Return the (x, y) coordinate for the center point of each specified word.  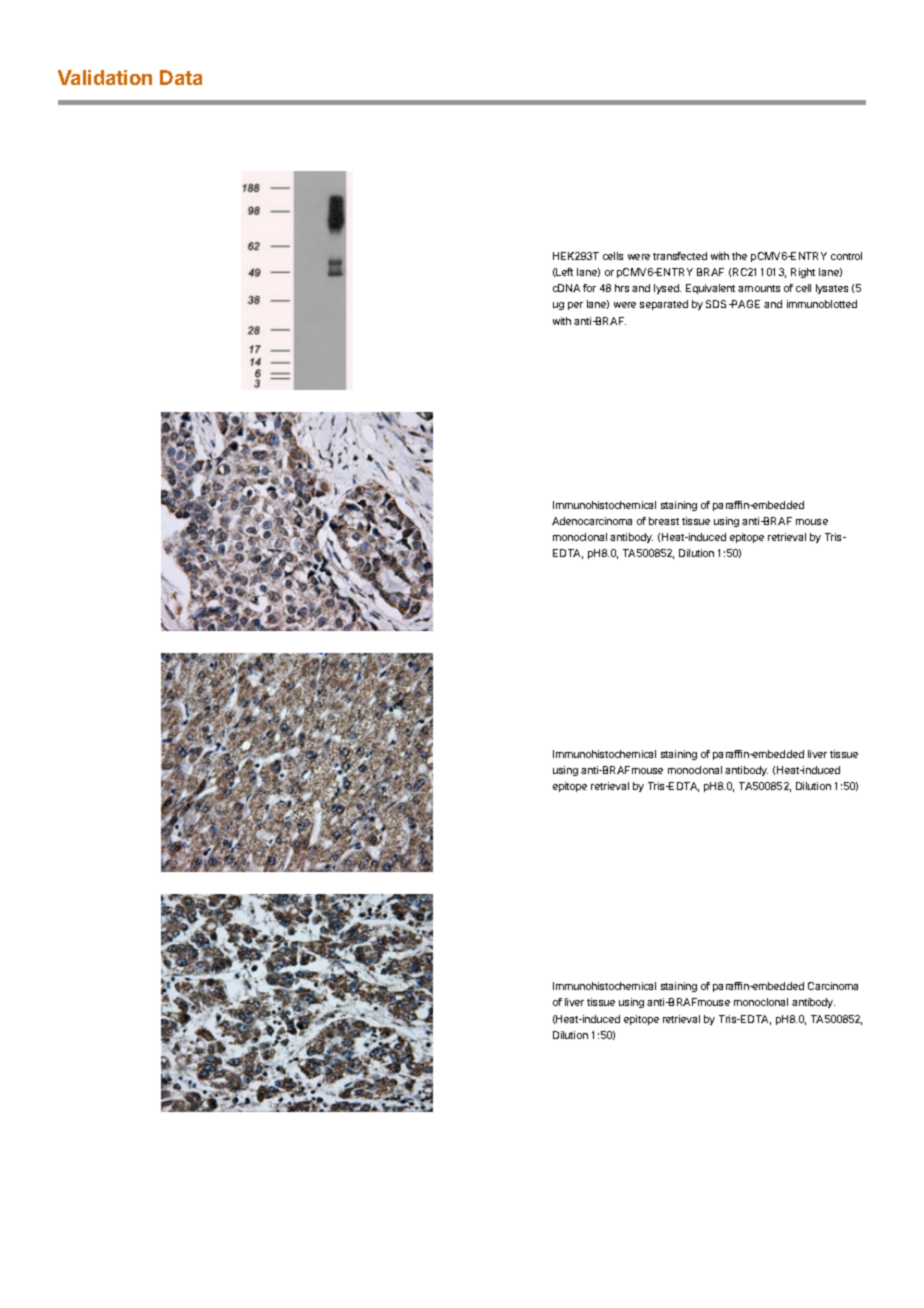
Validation (105, 77)
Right (803, 273)
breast (664, 521)
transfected (680, 256)
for (589, 288)
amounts (759, 288)
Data (181, 77)
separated (664, 305)
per (575, 306)
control (846, 256)
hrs (622, 288)
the (739, 256)
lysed (667, 289)
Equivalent (710, 289)
